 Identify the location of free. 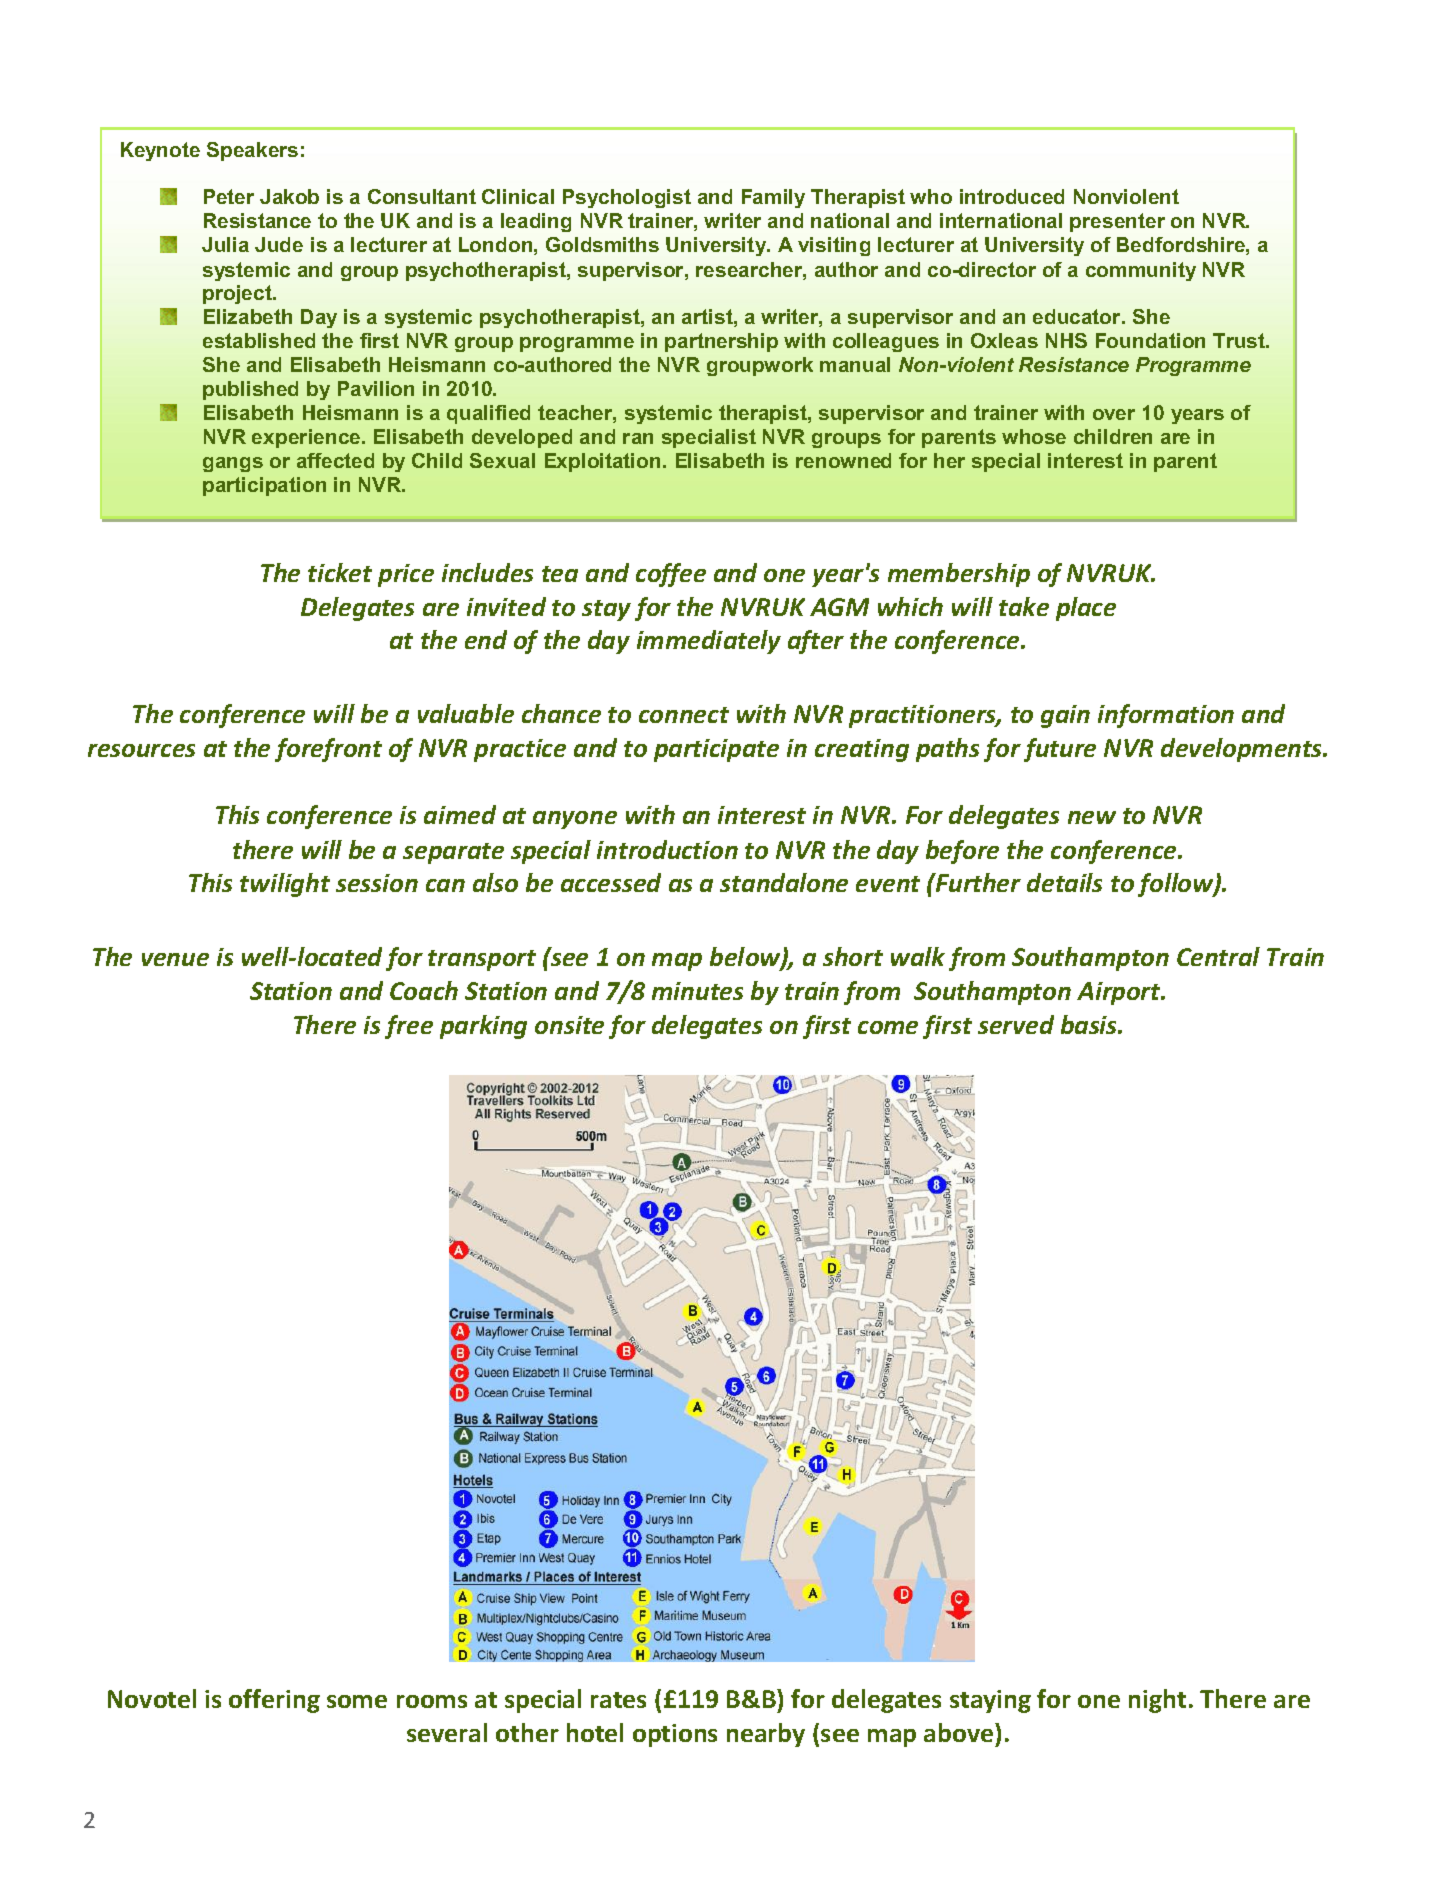
(409, 1027).
